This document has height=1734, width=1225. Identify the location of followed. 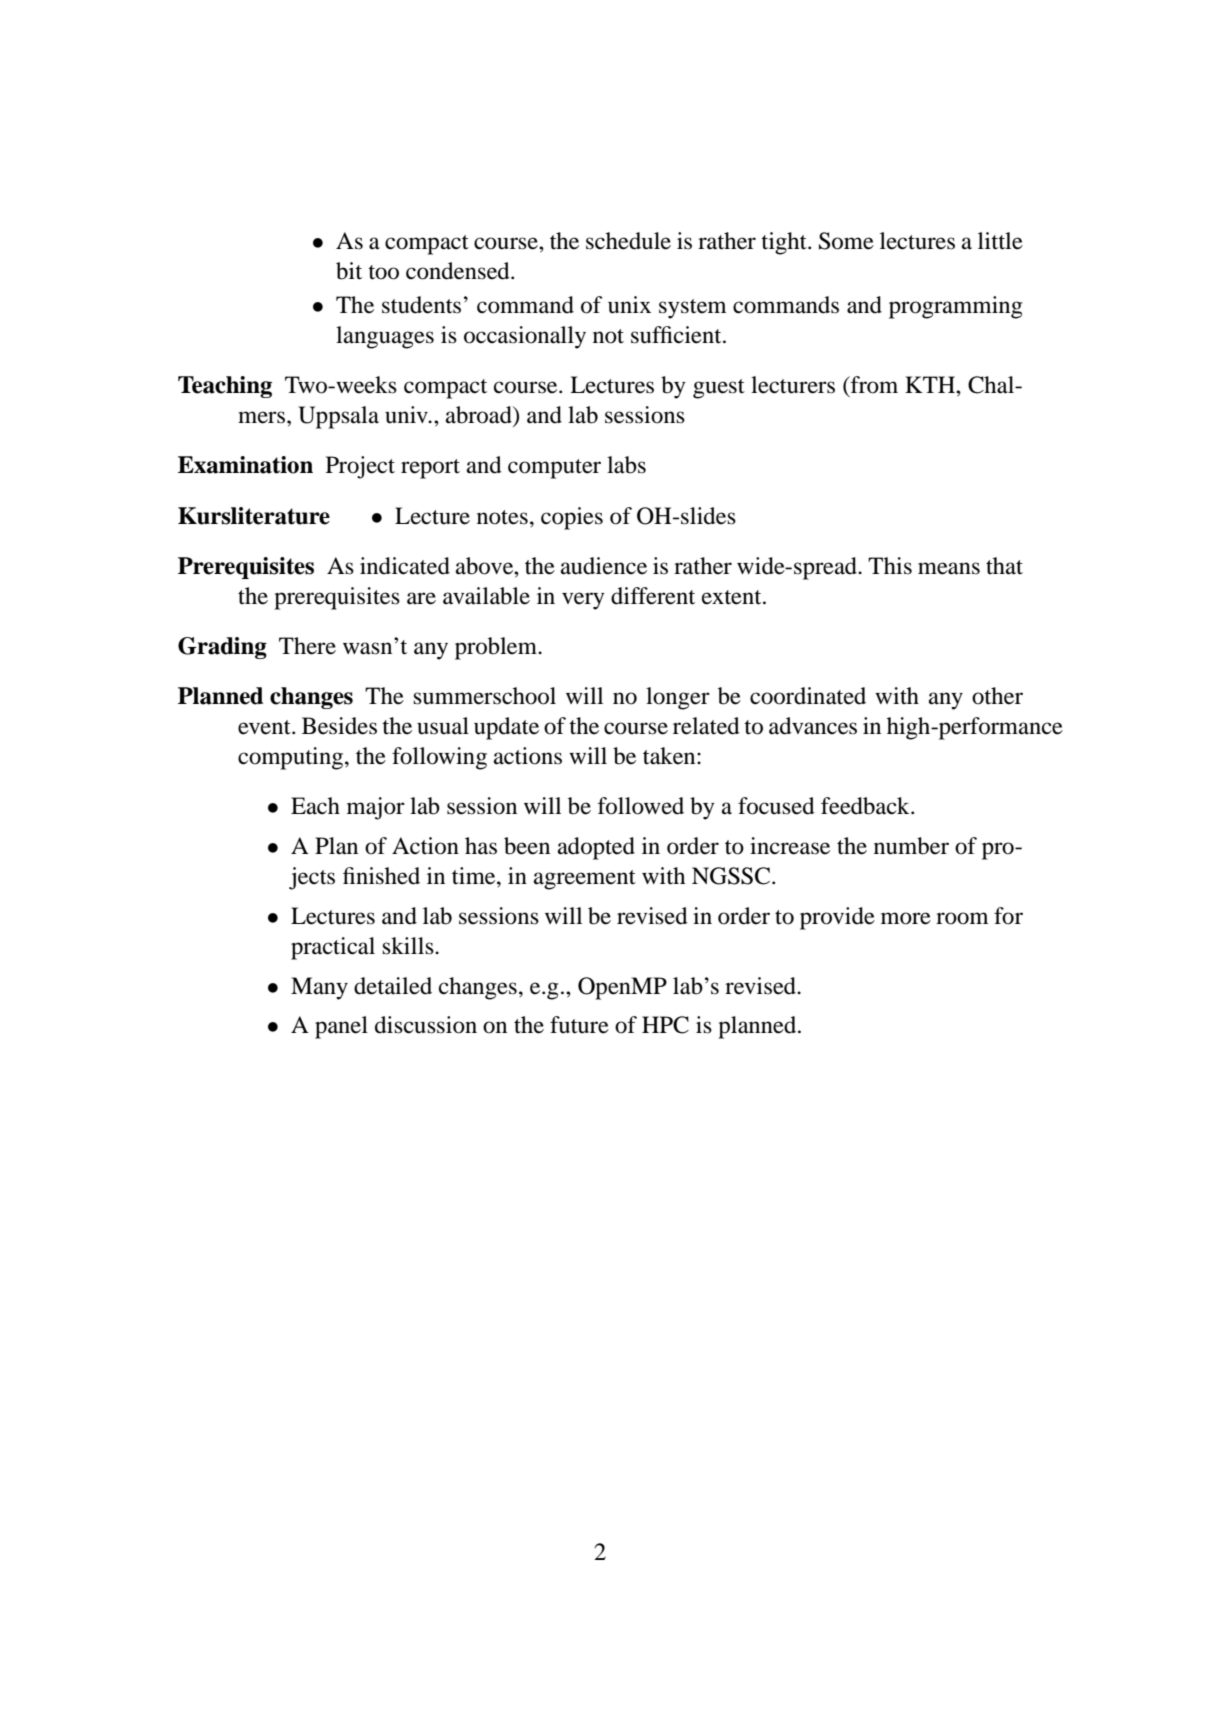
(641, 806).
